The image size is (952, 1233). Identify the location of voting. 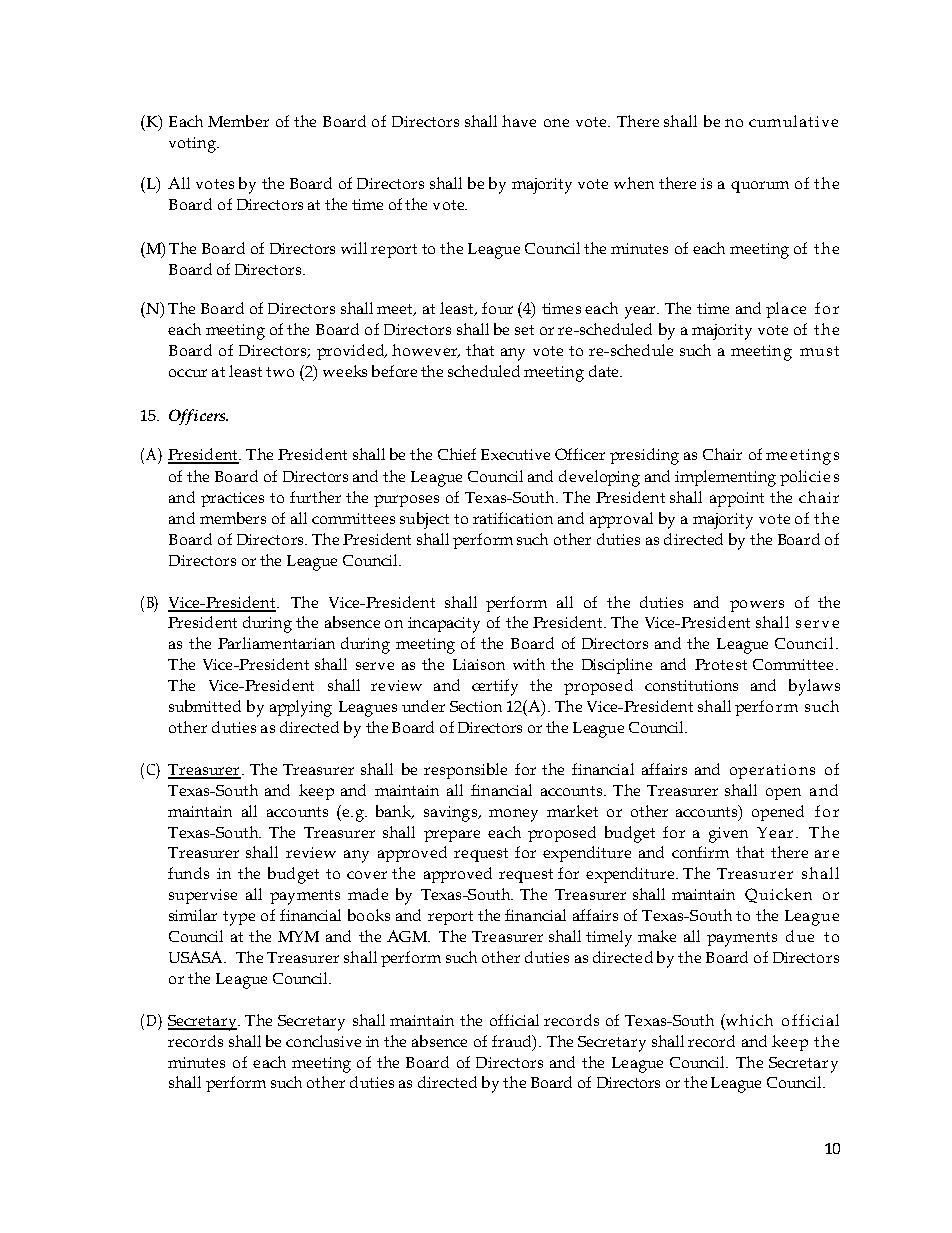
(193, 145).
